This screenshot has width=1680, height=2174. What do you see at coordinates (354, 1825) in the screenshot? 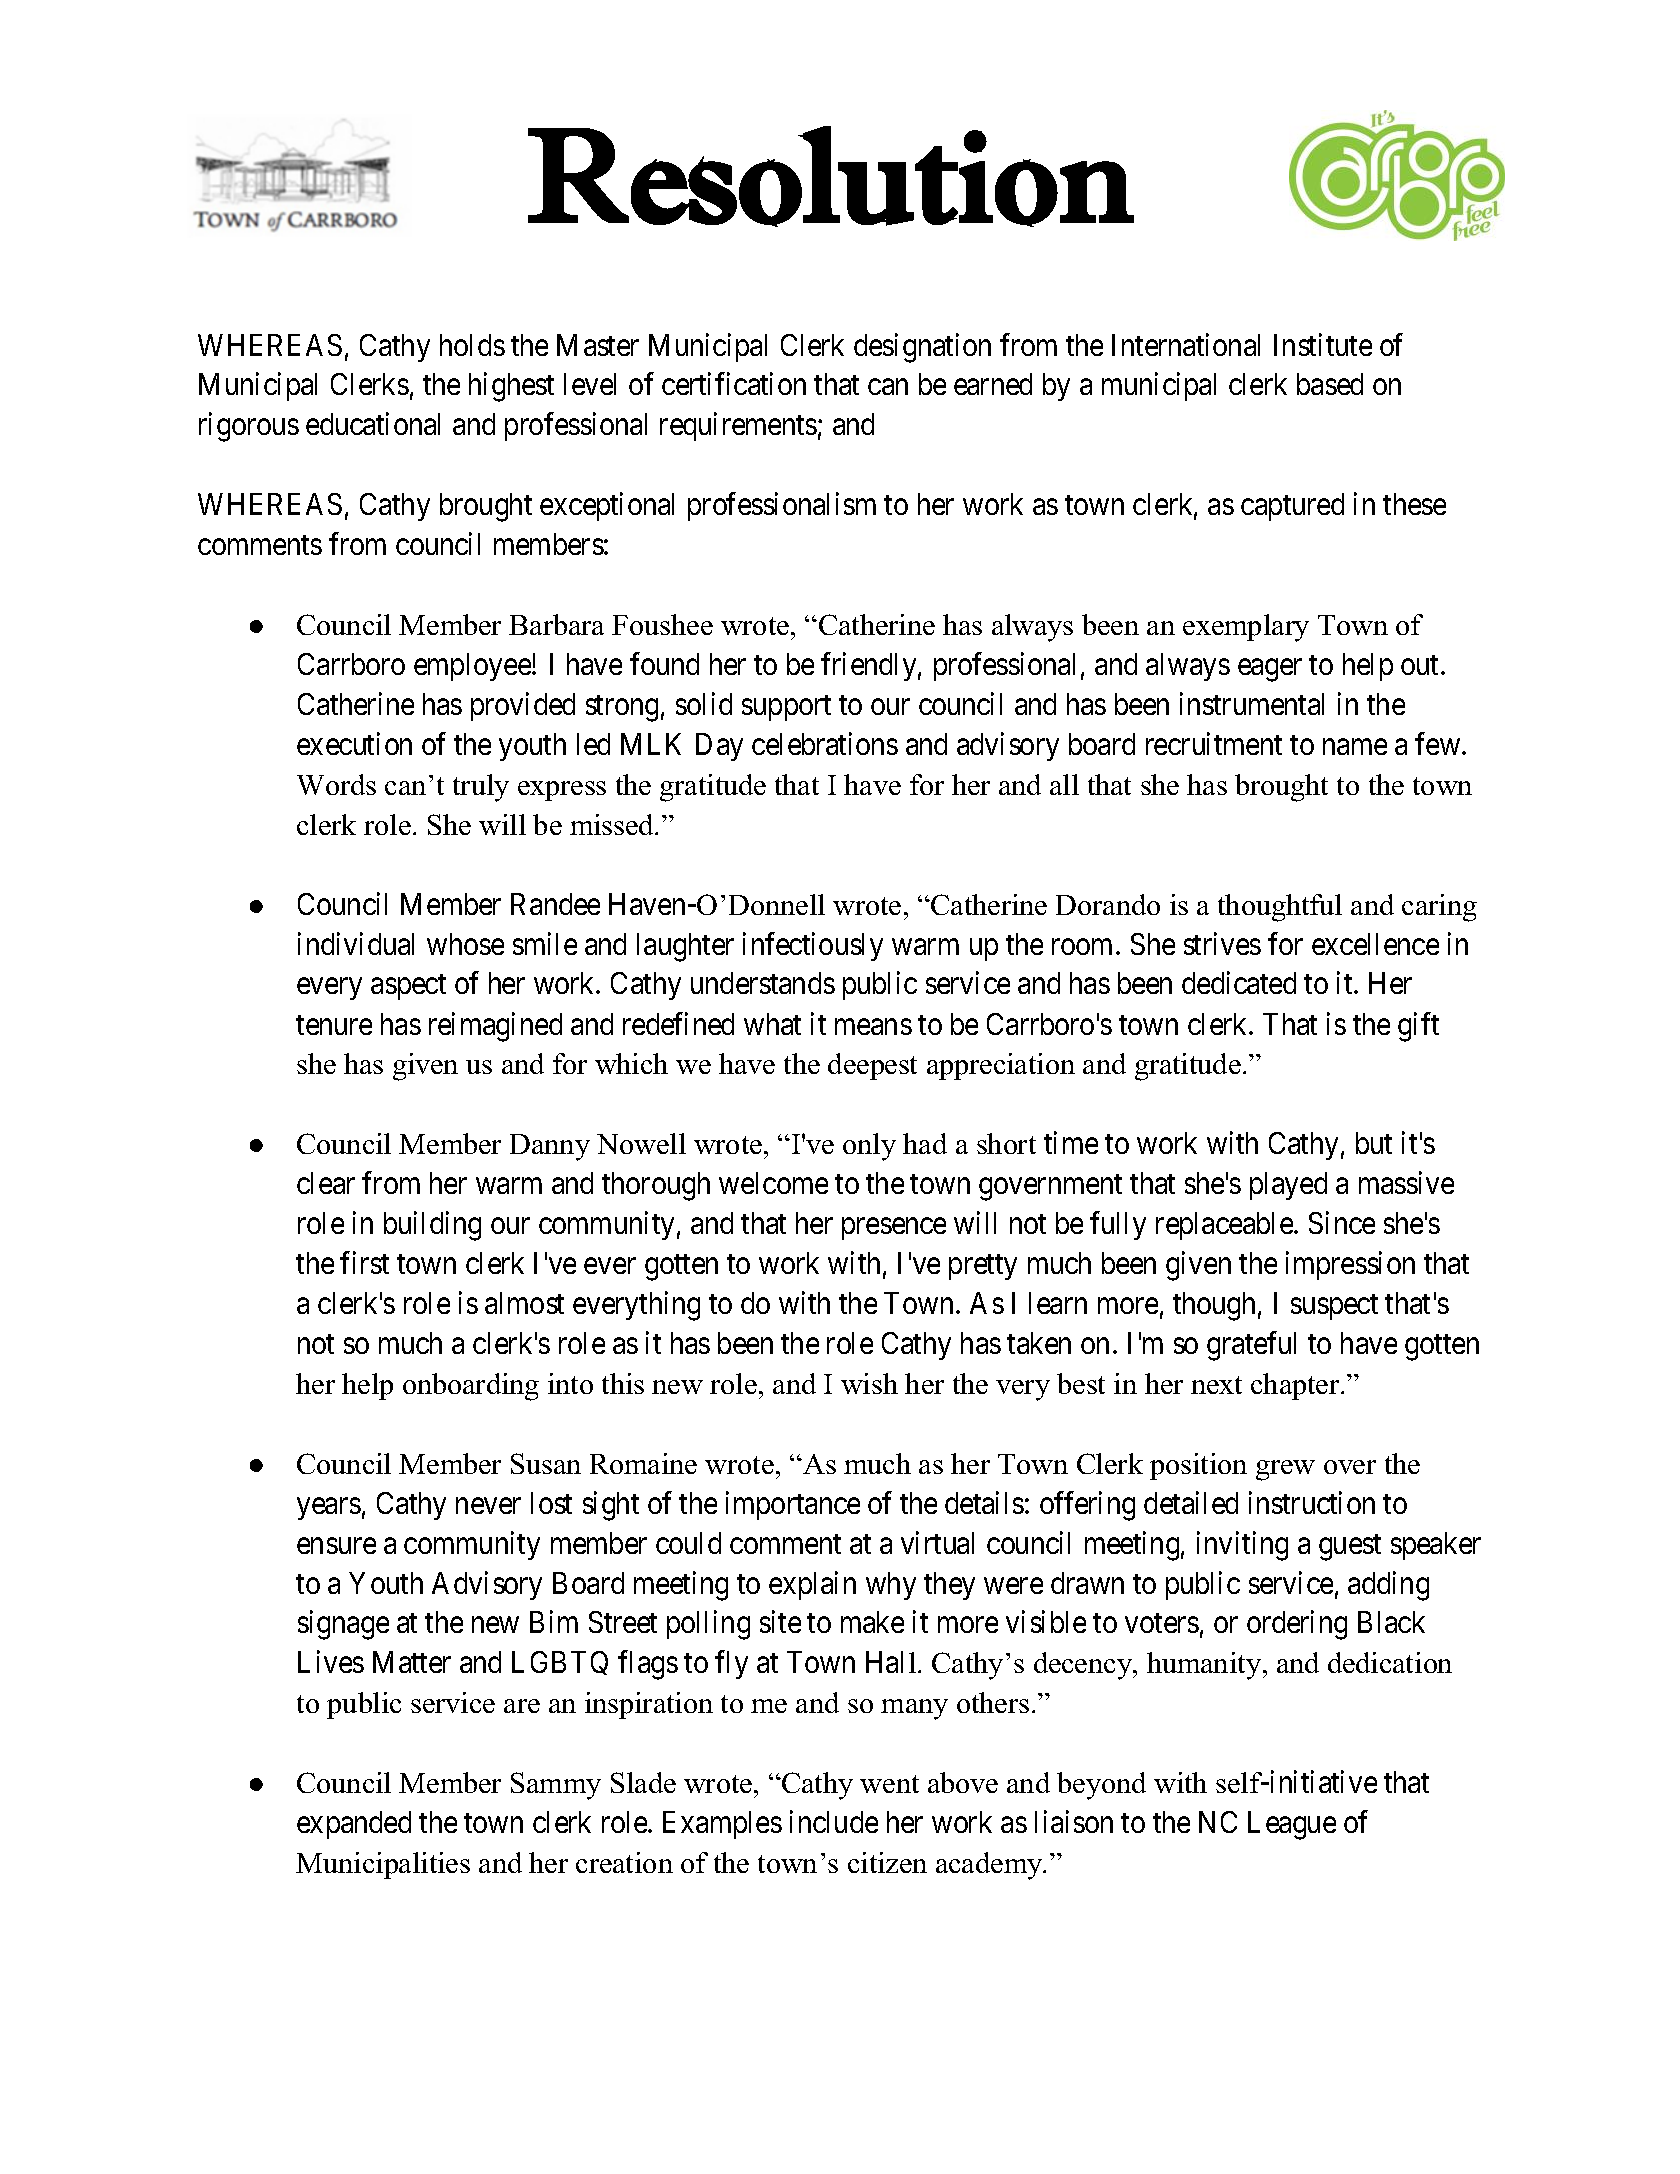
I see `expanded` at bounding box center [354, 1825].
